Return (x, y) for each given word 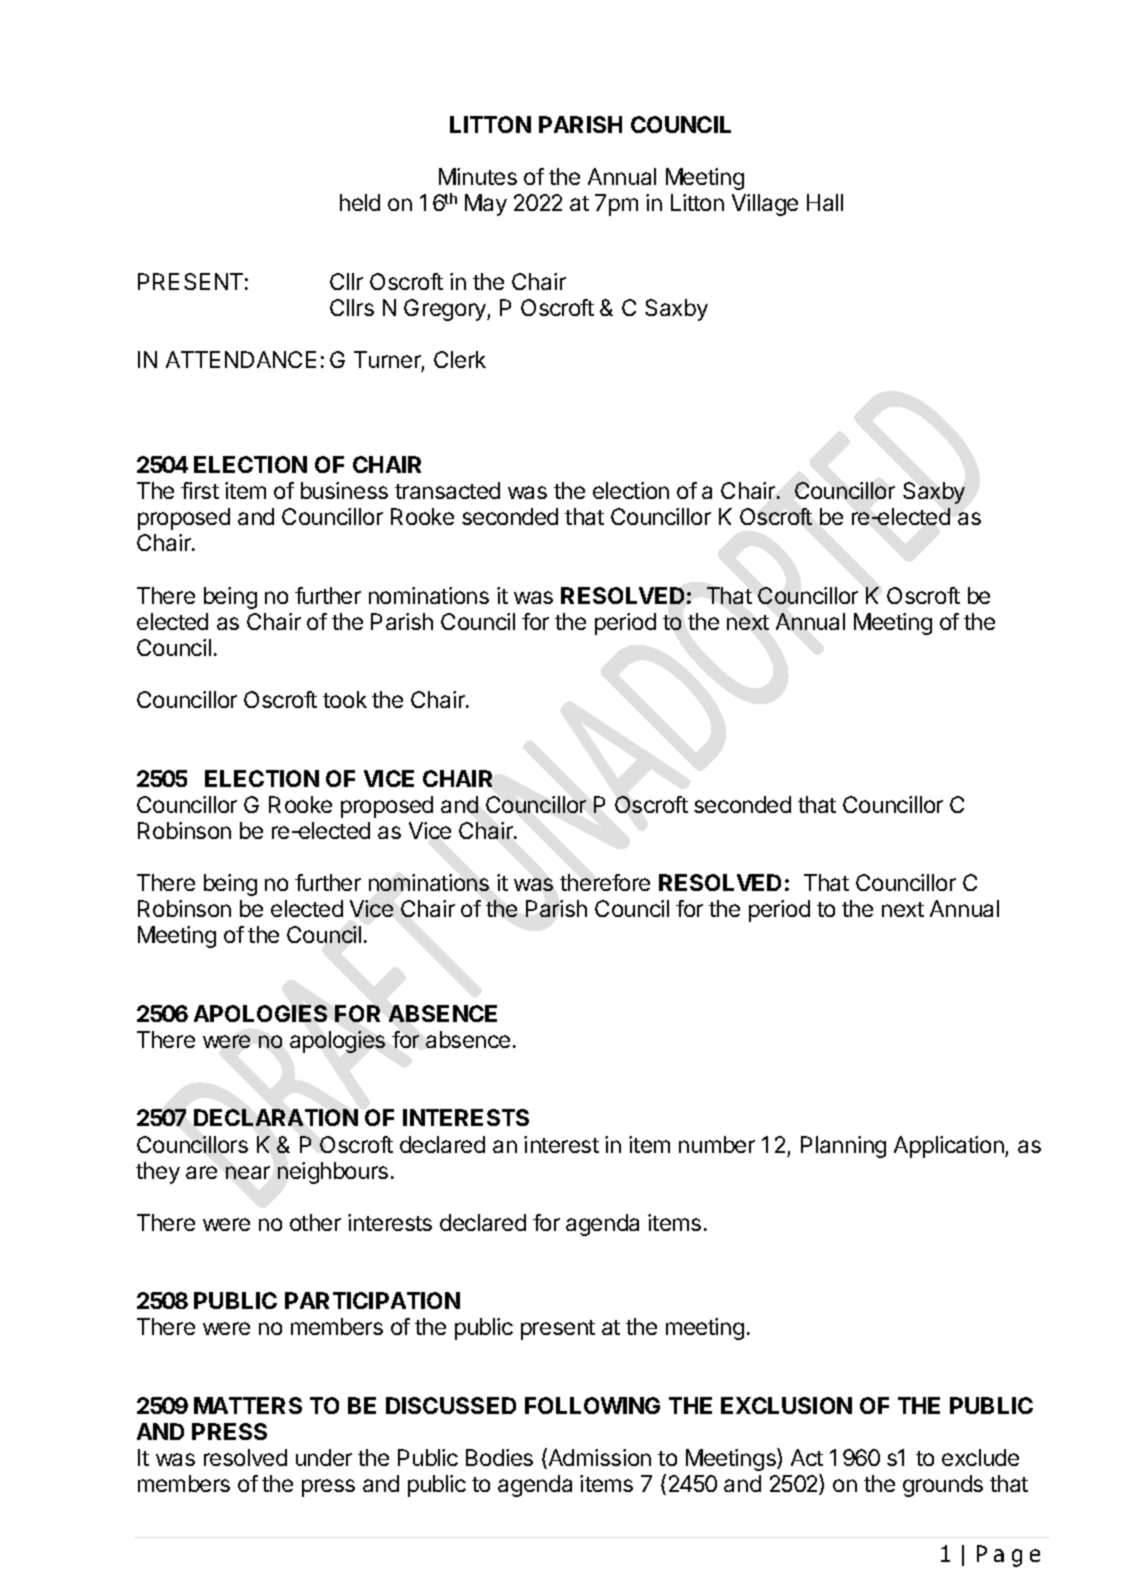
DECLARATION (276, 1117)
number (717, 1144)
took (345, 699)
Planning (843, 1147)
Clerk (460, 359)
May (486, 205)
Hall (825, 202)
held (360, 202)
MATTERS (248, 1405)
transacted (447, 490)
